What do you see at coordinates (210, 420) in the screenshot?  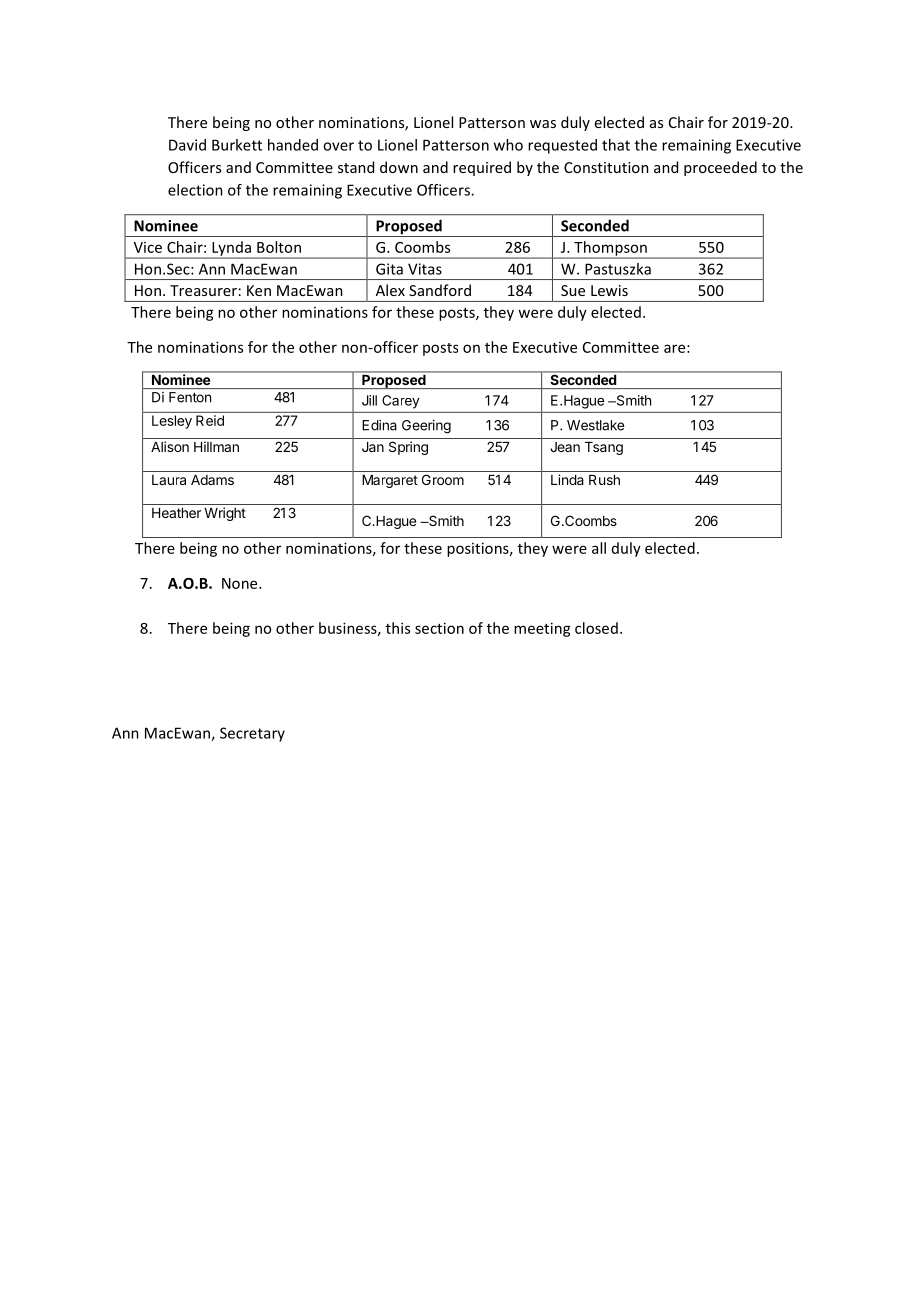 I see `Reid` at bounding box center [210, 420].
